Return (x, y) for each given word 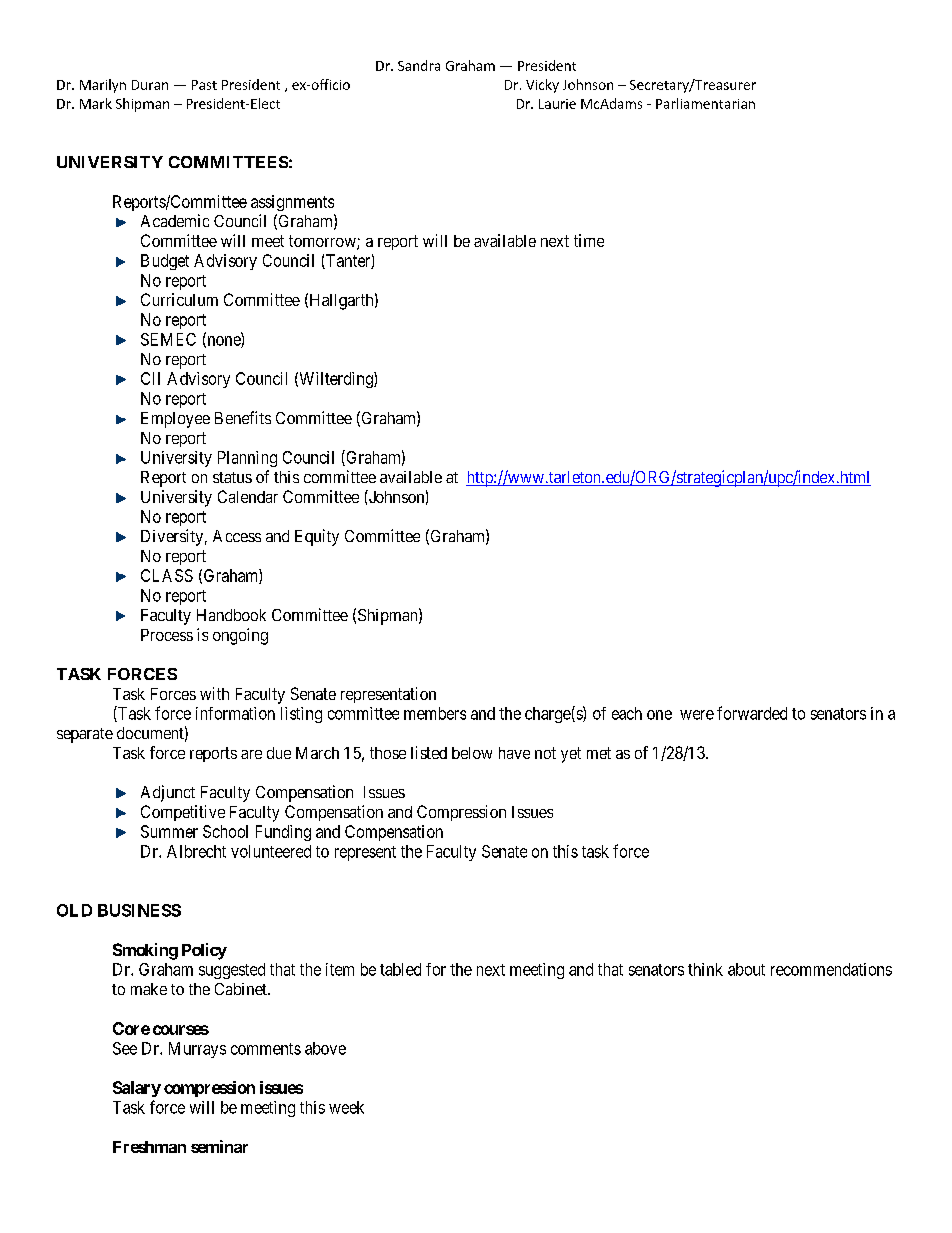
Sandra (419, 65)
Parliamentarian (705, 103)
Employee (175, 420)
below (472, 753)
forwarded (752, 713)
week (346, 1107)
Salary (137, 1089)
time (589, 240)
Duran (150, 85)
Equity (317, 537)
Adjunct (168, 793)
